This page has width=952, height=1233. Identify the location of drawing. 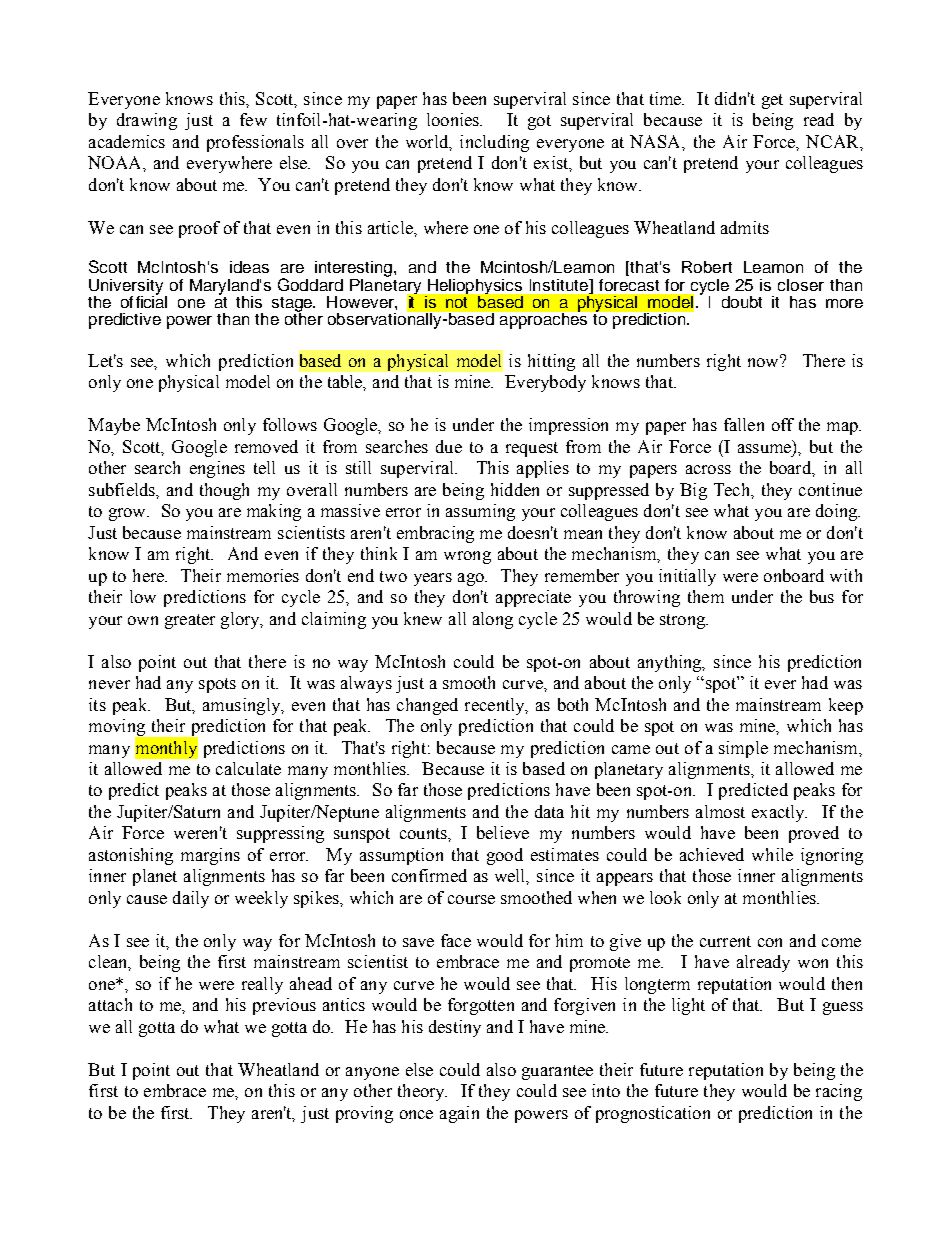
(147, 121).
